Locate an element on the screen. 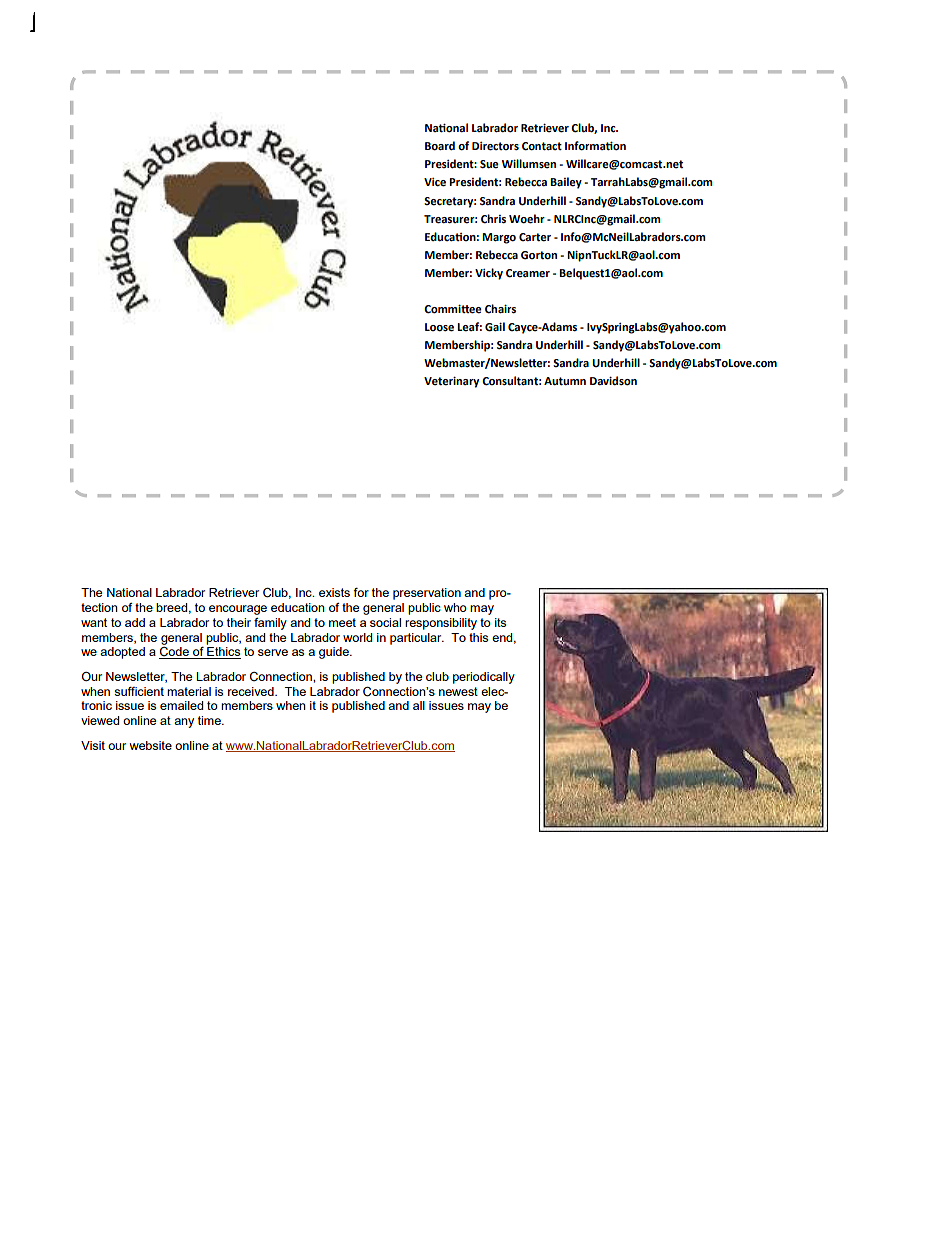 This screenshot has height=1233, width=952. periodically is located at coordinates (484, 678).
